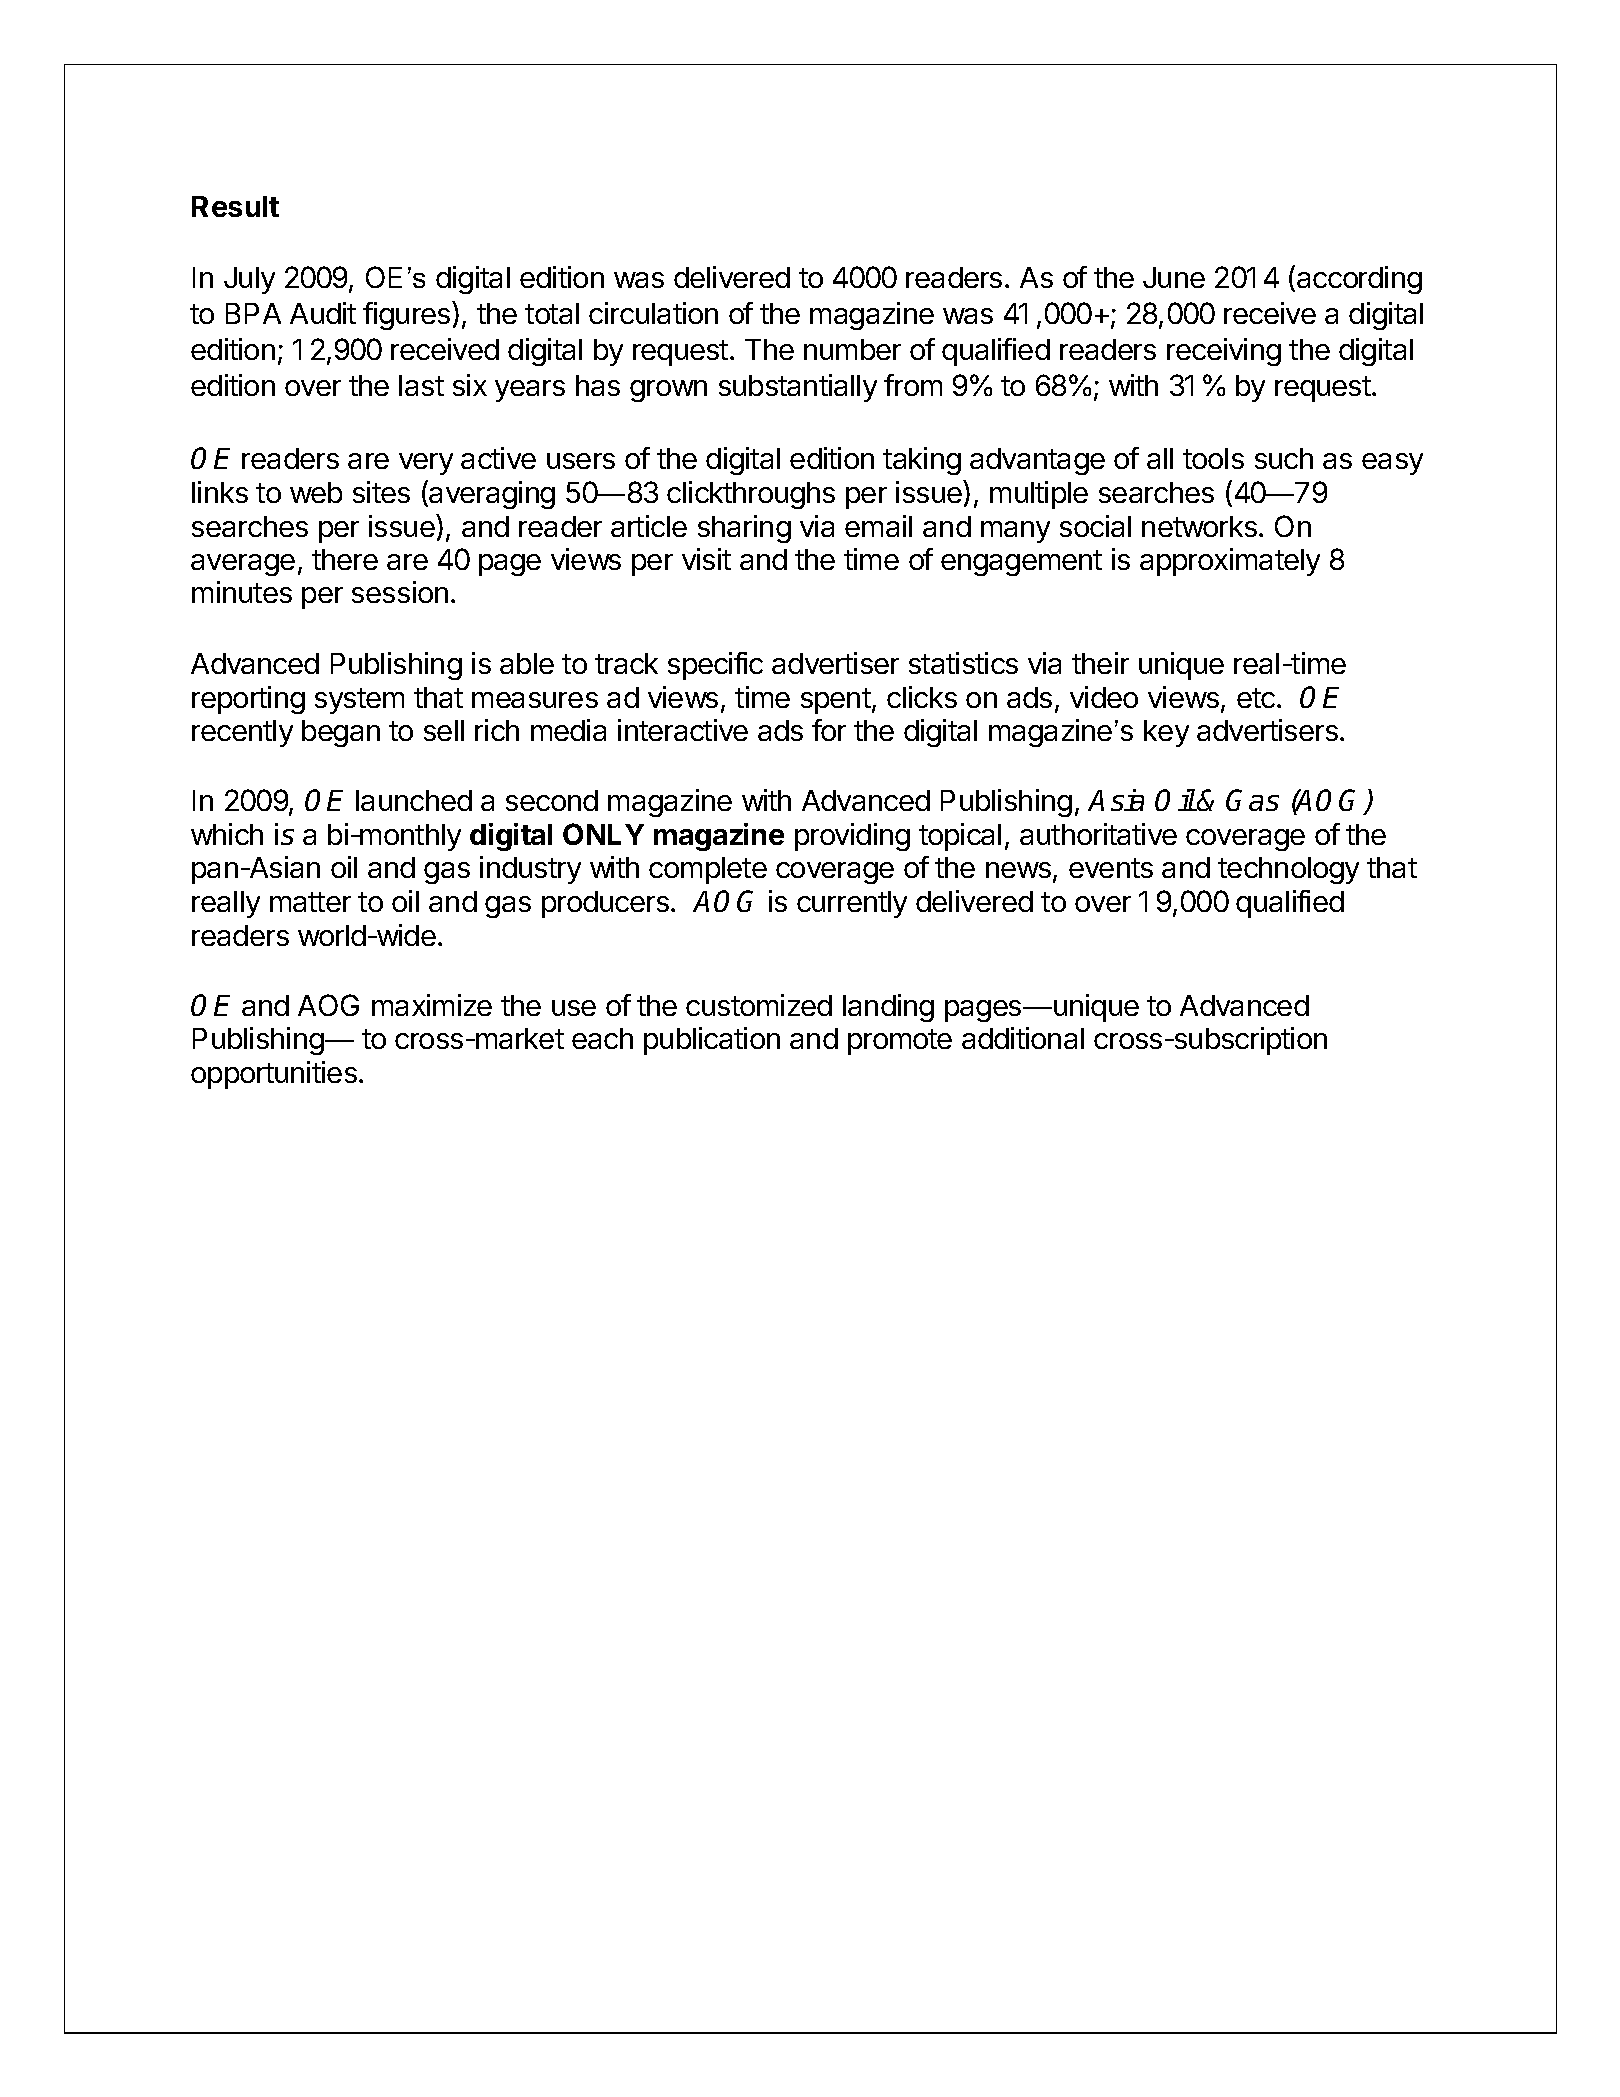 This document has width=1620, height=2097. I want to click on promote, so click(900, 1042).
